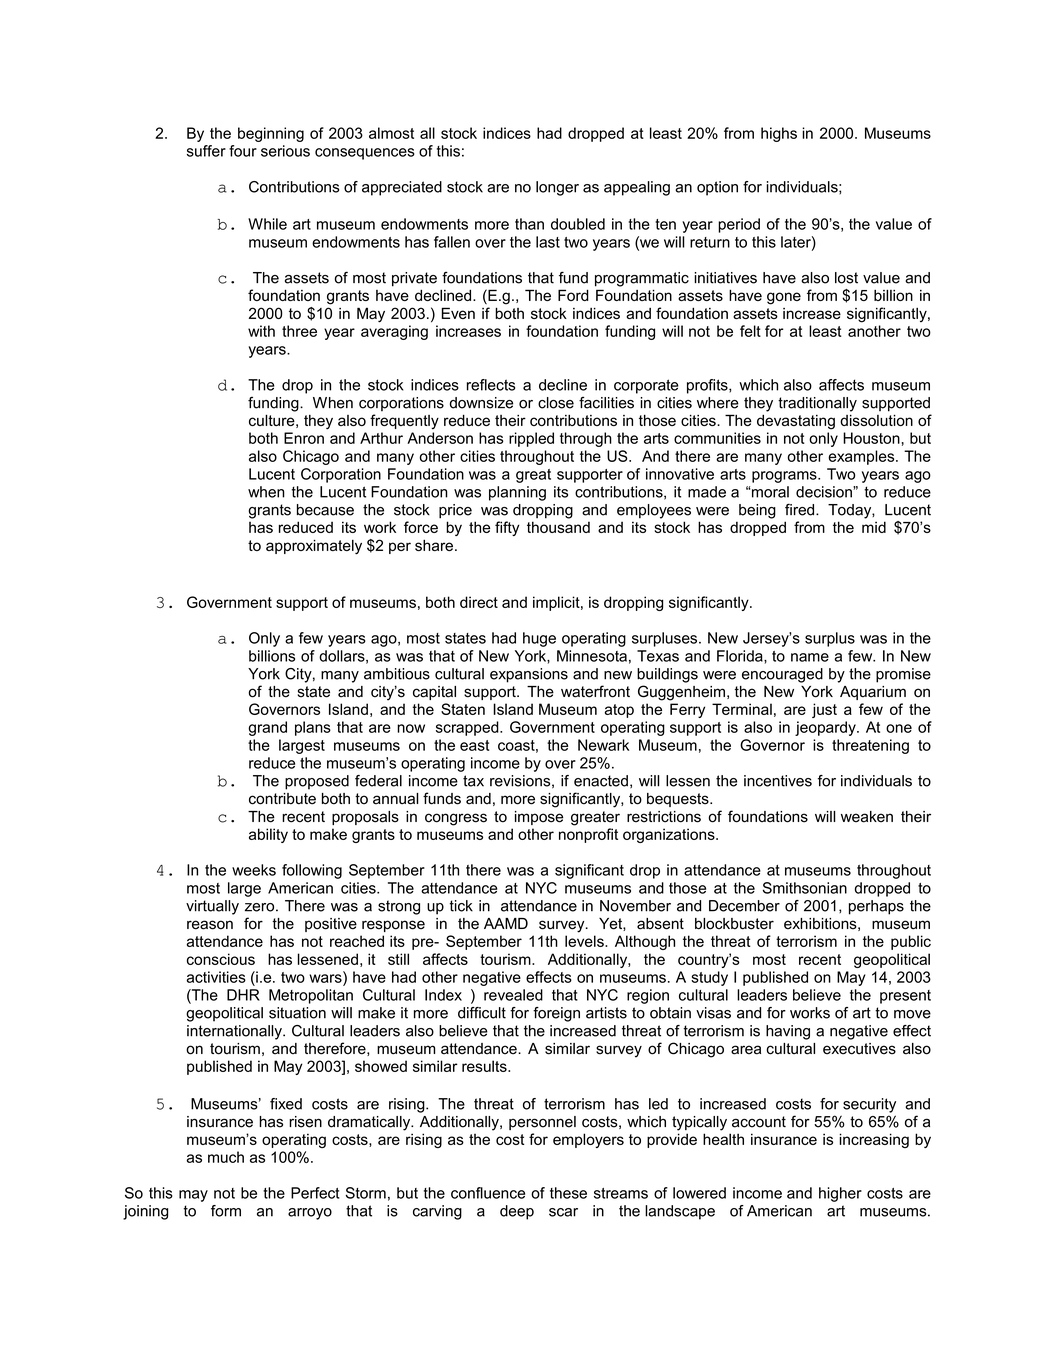 Image resolution: width=1055 pixels, height=1366 pixels. Describe the element at coordinates (243, 151) in the document. I see `four` at that location.
